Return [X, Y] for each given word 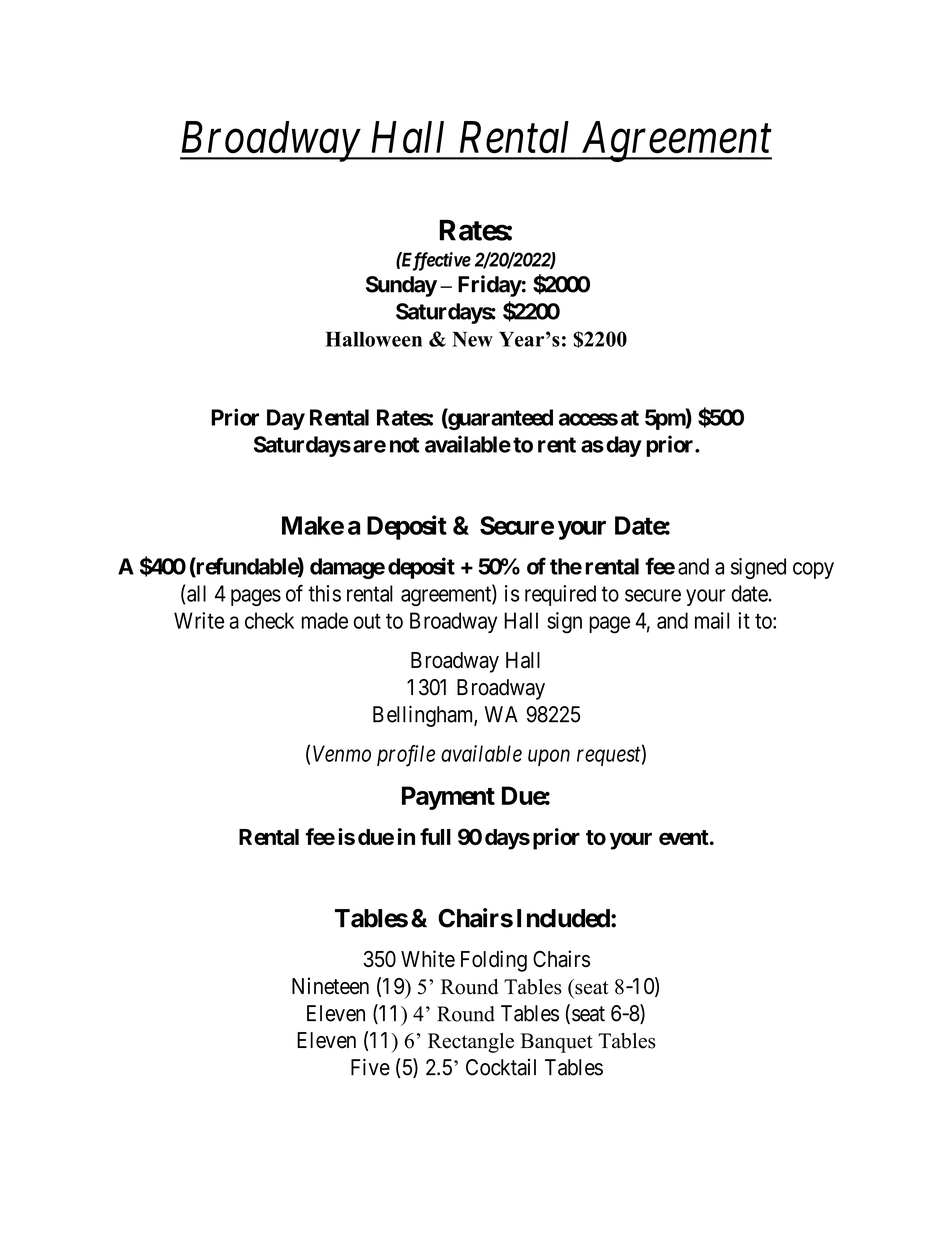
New [472, 339]
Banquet [557, 1043]
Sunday [401, 286]
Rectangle [471, 1043]
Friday [490, 286]
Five [370, 1067]
